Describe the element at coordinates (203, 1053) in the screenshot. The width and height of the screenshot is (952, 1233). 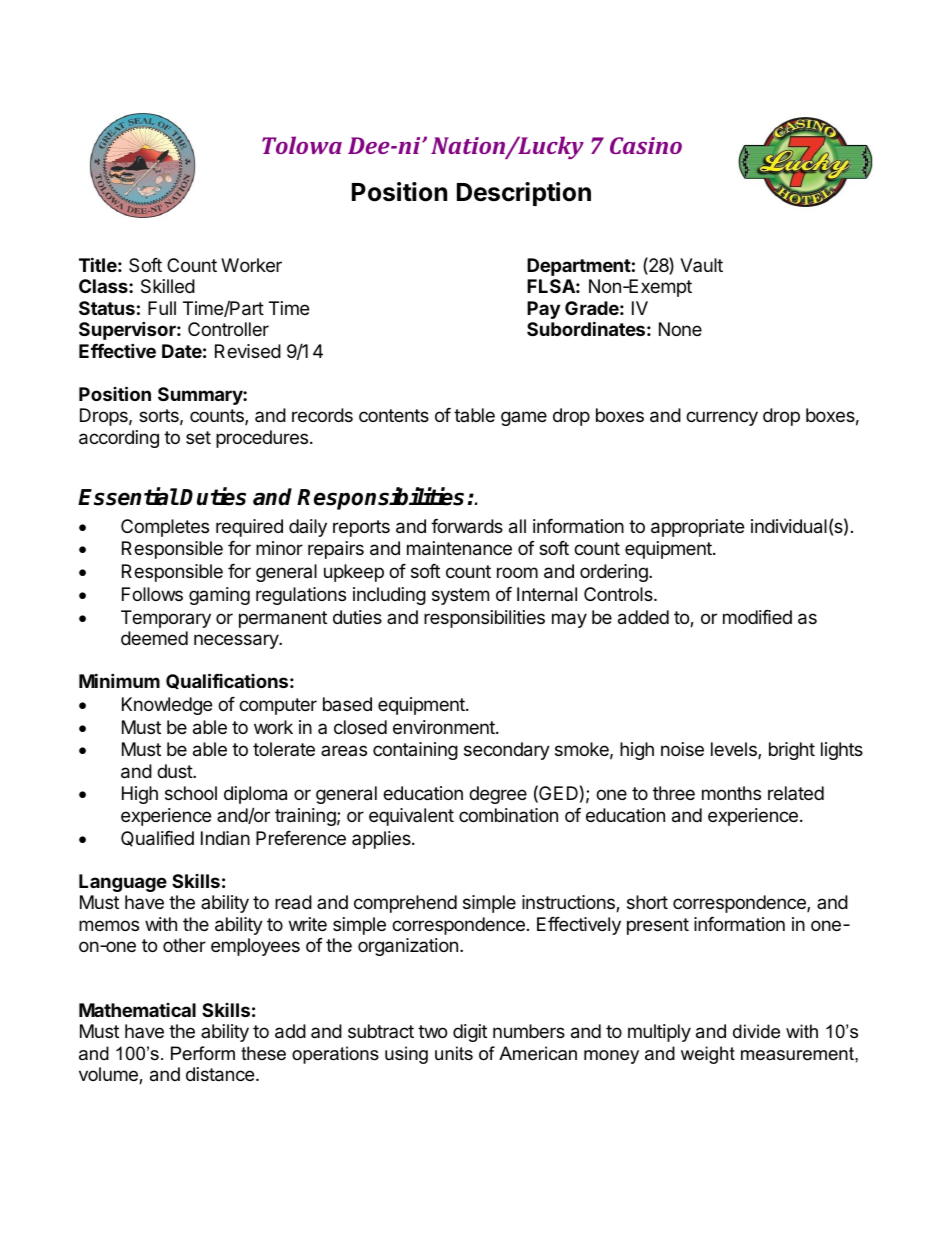
I see `Perform` at that location.
